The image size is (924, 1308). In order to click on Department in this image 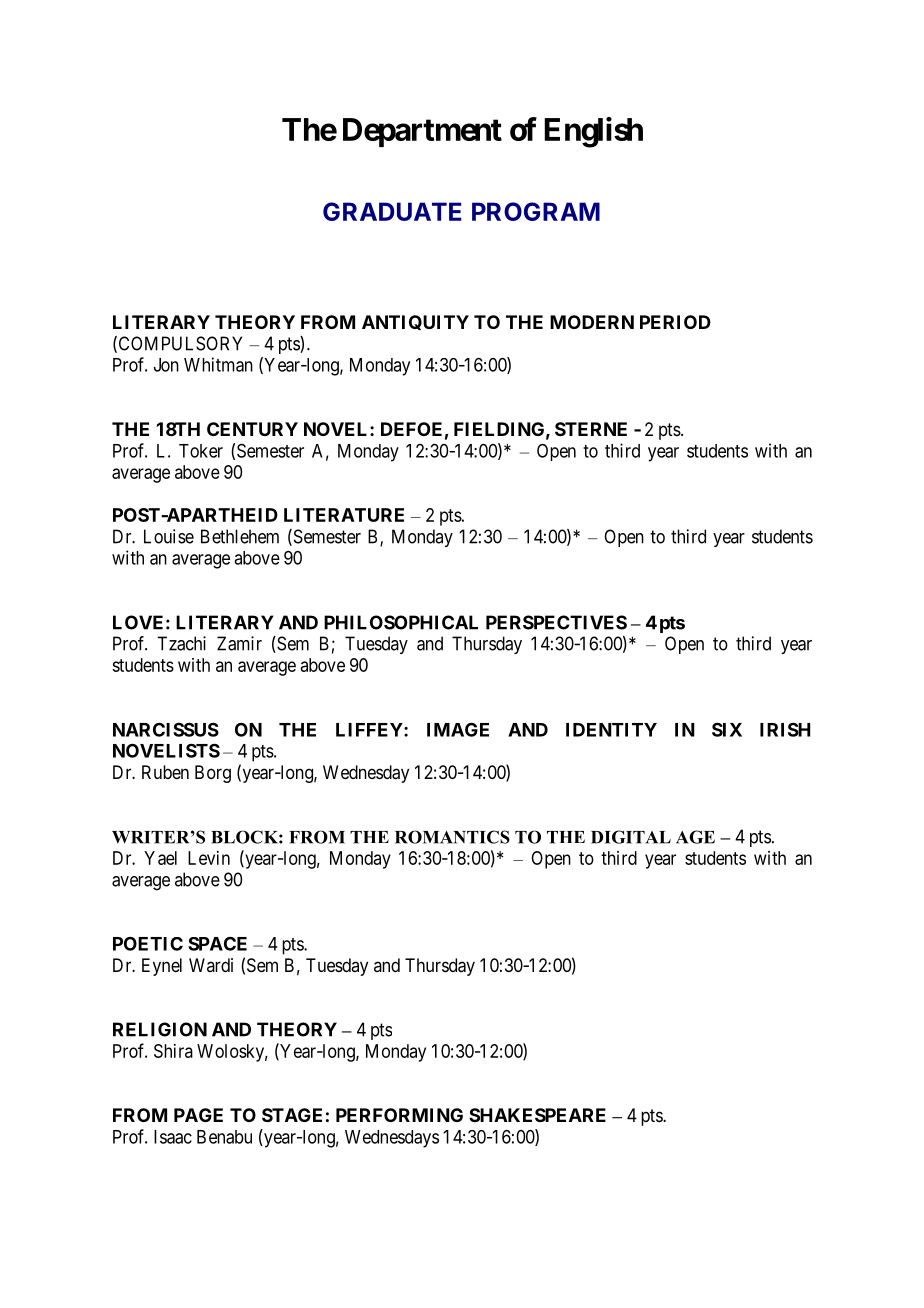, I will do `click(422, 132)`.
